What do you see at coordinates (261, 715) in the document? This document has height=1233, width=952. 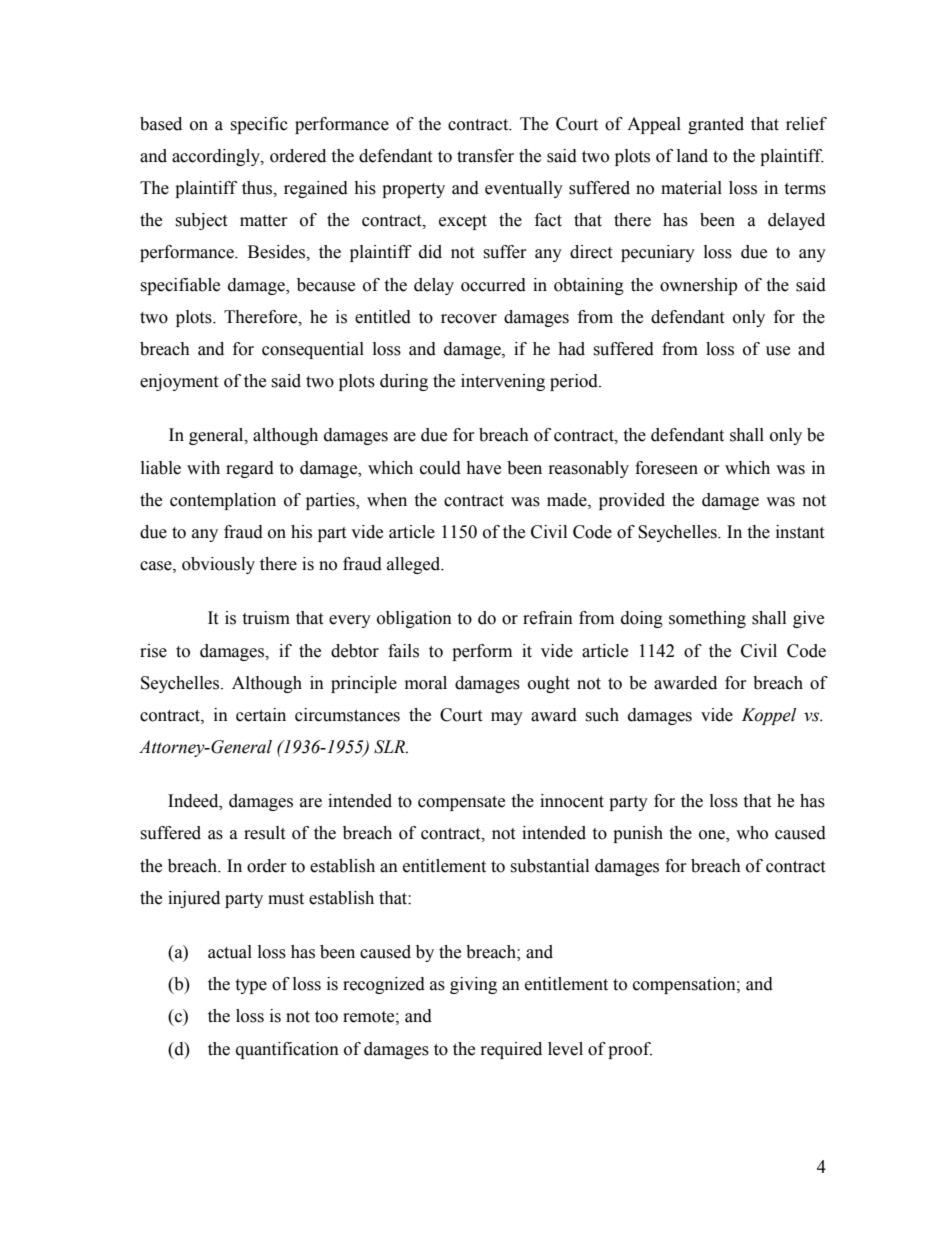 I see `certain` at bounding box center [261, 715].
